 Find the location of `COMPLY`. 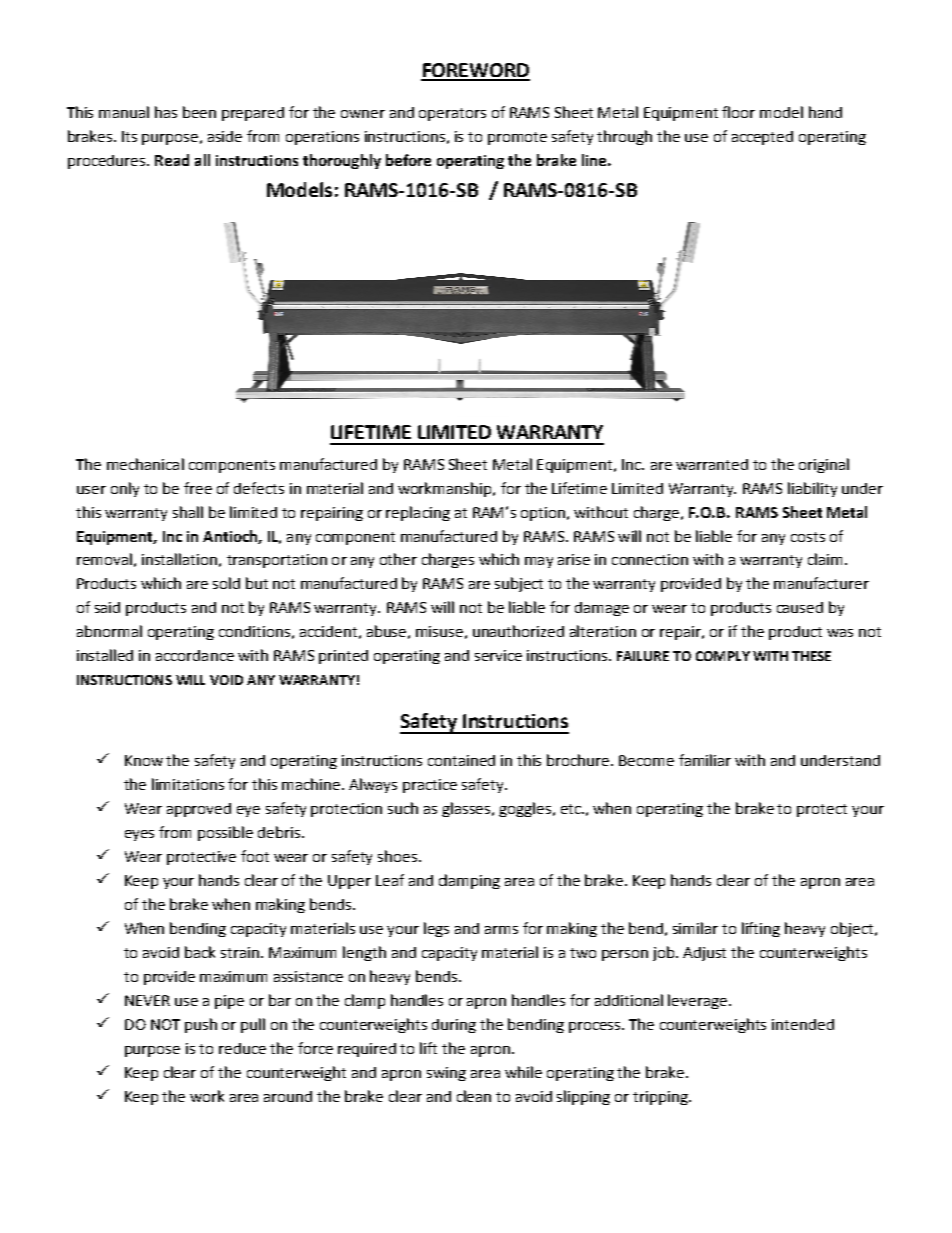

COMPLY is located at coordinates (723, 656).
